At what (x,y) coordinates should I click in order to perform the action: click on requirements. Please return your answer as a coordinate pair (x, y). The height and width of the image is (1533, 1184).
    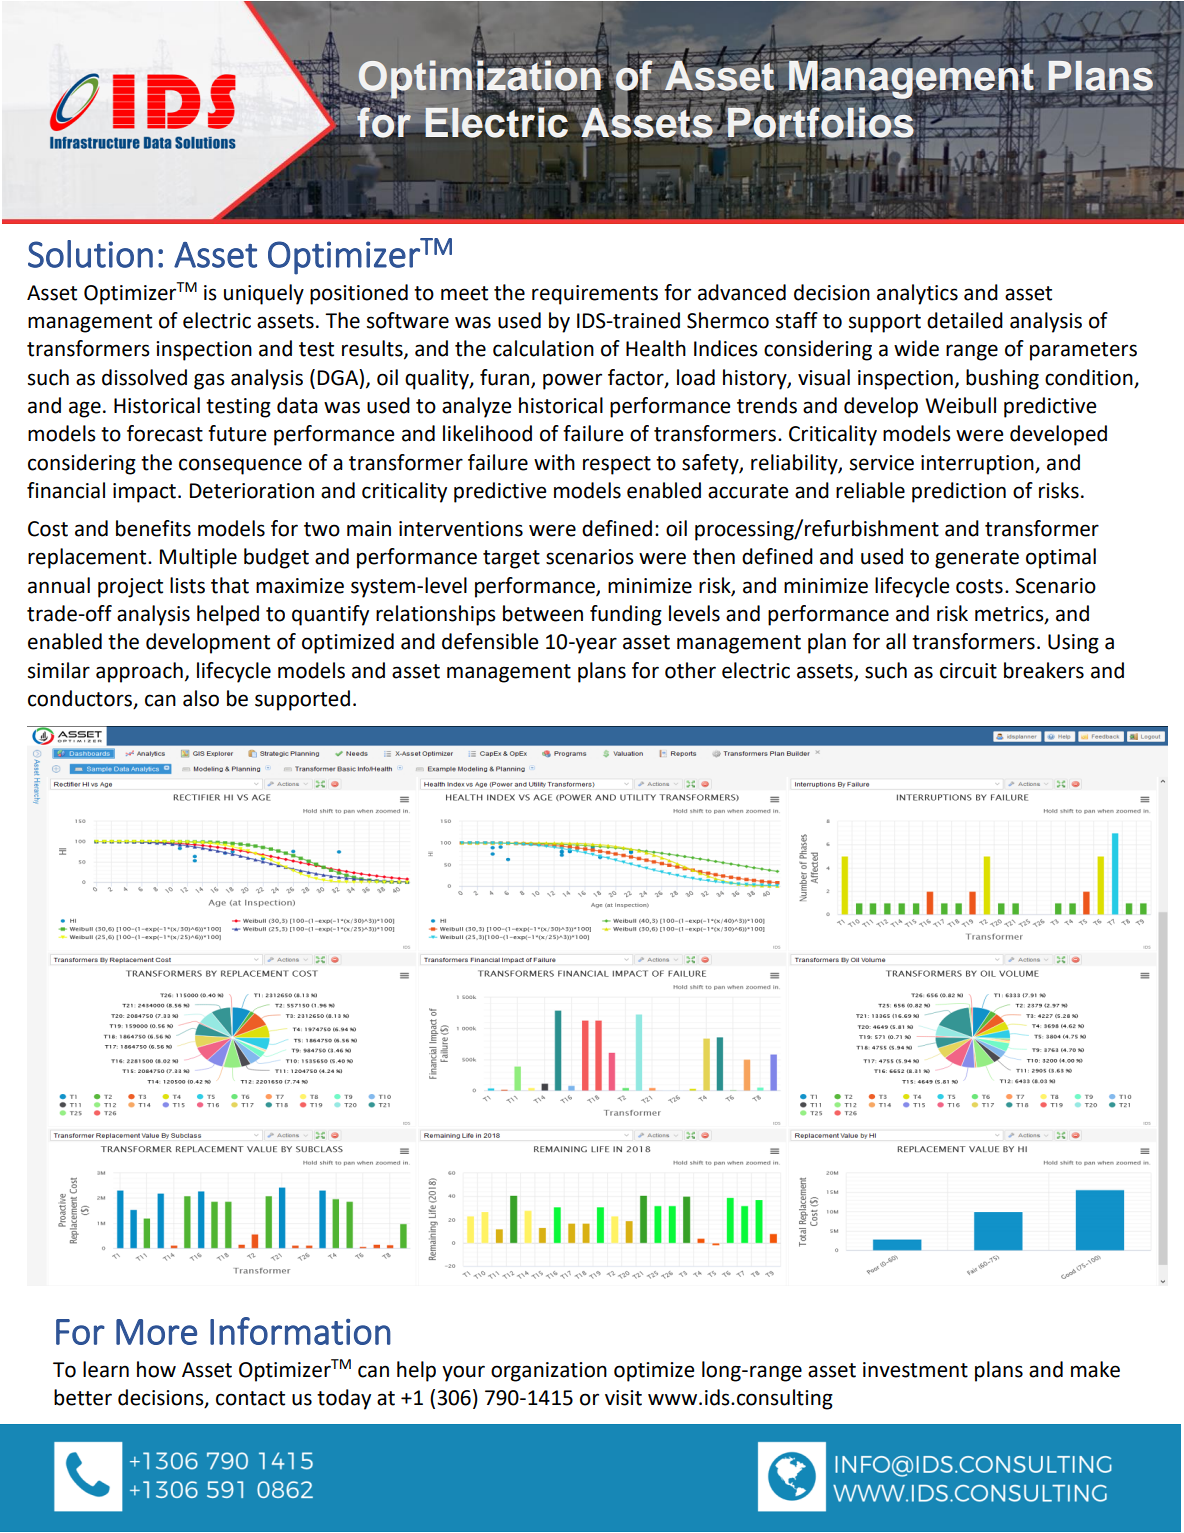
    Looking at the image, I should click on (595, 295).
